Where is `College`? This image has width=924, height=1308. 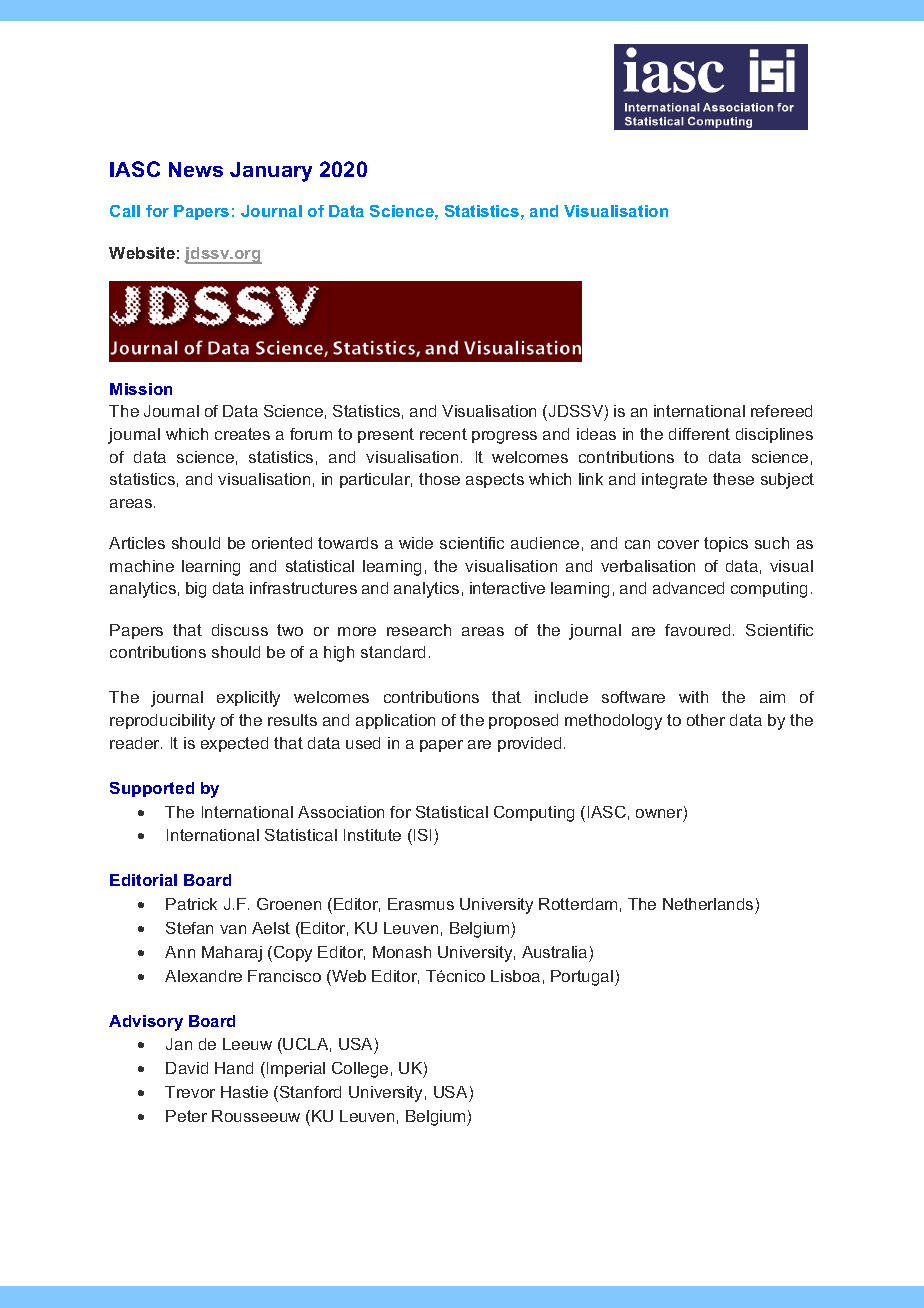 College is located at coordinates (360, 1070).
